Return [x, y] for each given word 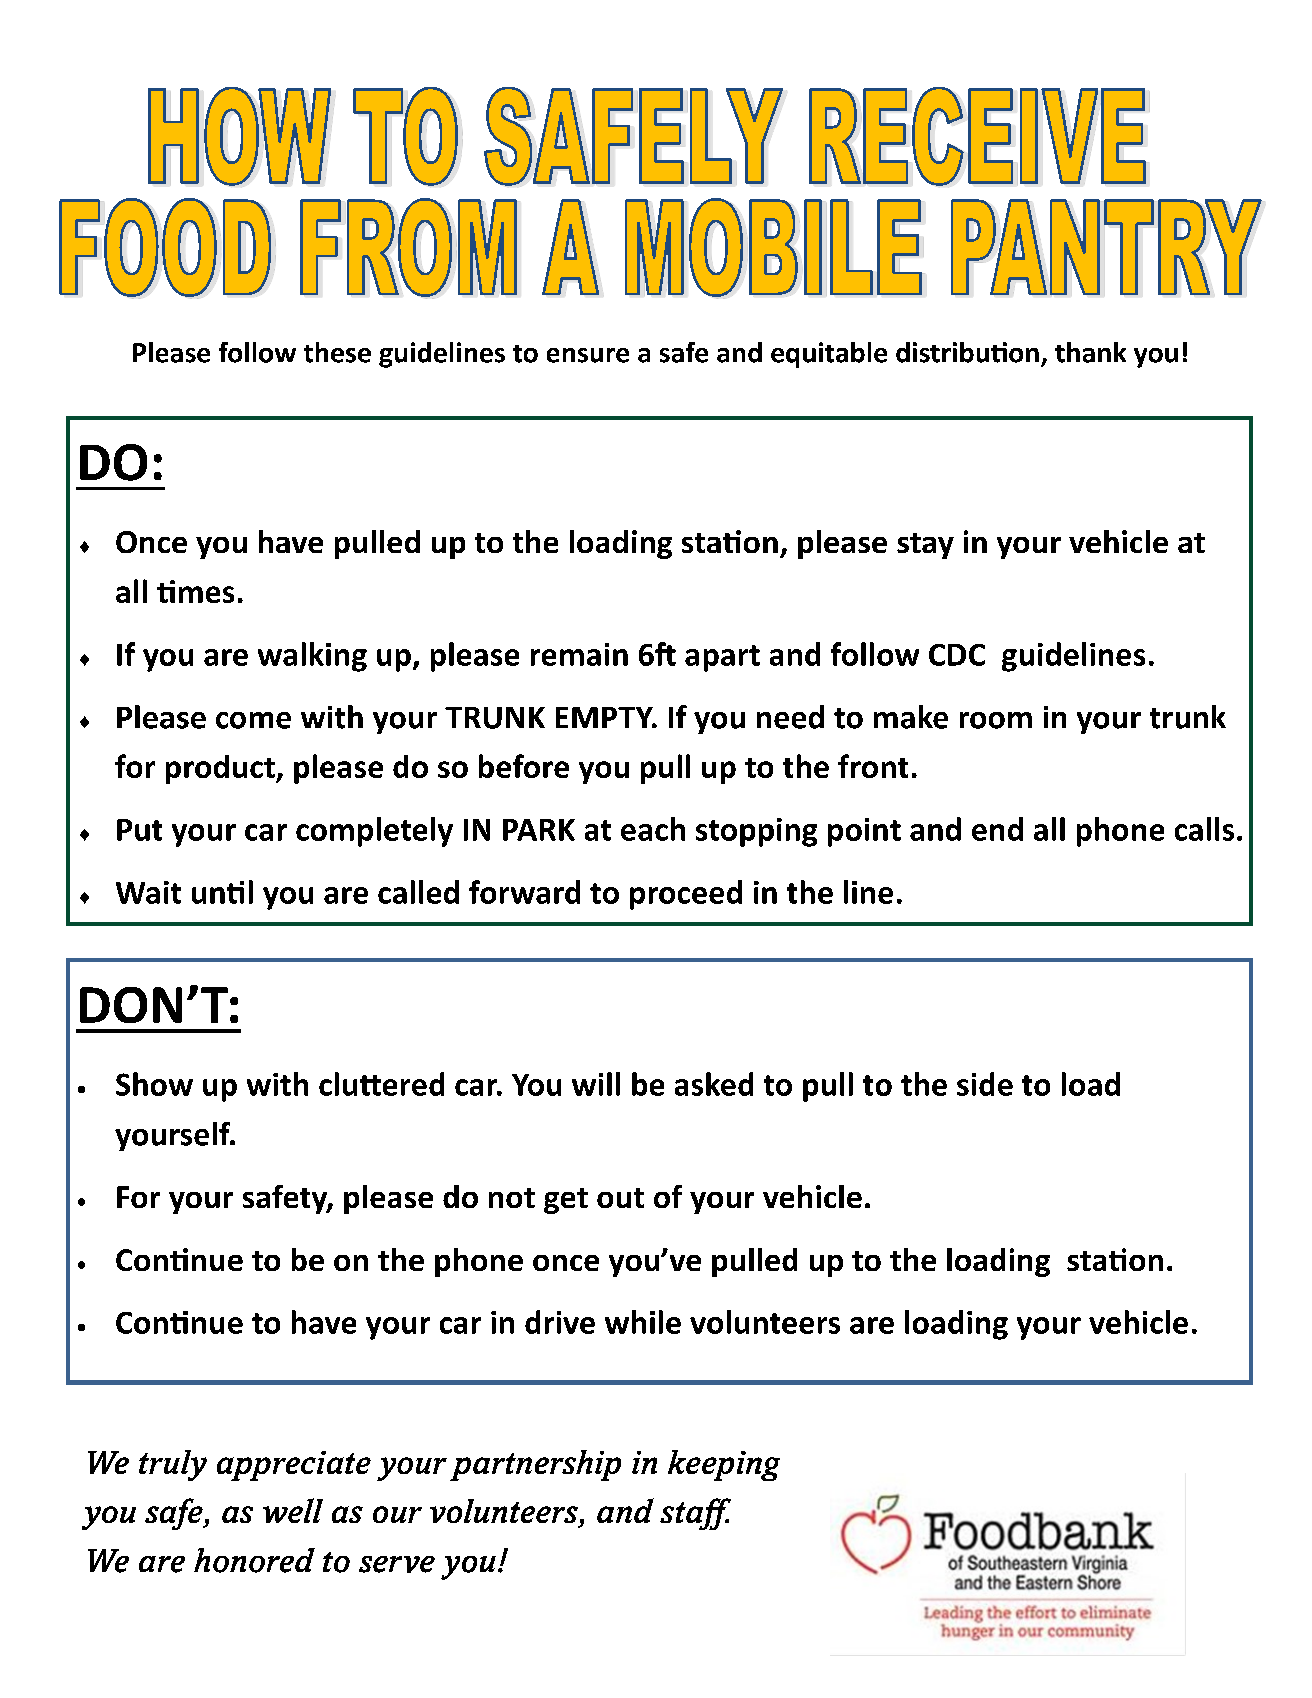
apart [722, 658]
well [293, 1510]
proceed [686, 895]
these [337, 352]
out [620, 1198]
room [996, 720]
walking [312, 657]
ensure [588, 355]
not [512, 1198]
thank [1090, 352]
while [643, 1322]
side [985, 1084]
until [222, 892]
